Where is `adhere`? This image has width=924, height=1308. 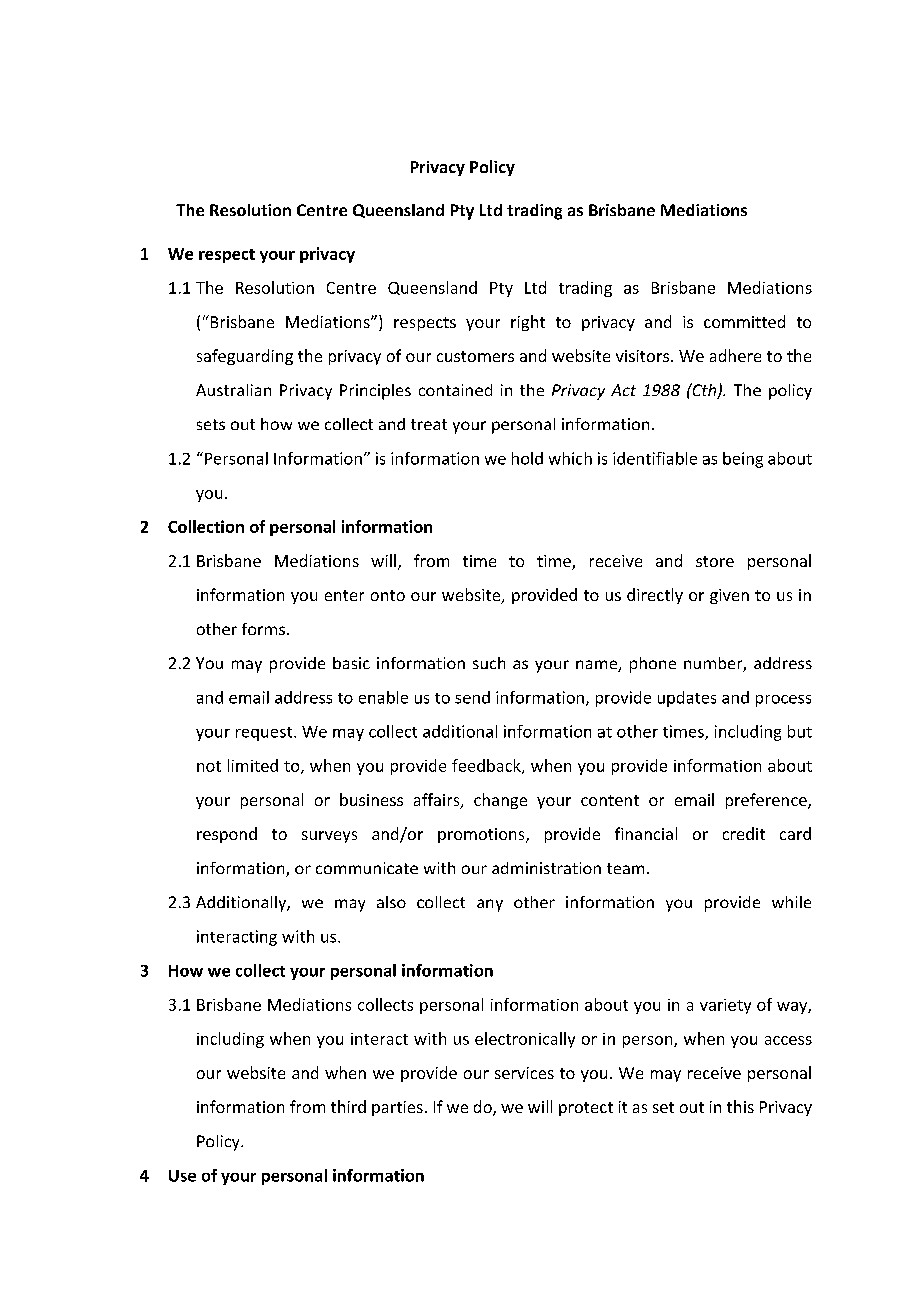 adhere is located at coordinates (735, 355).
